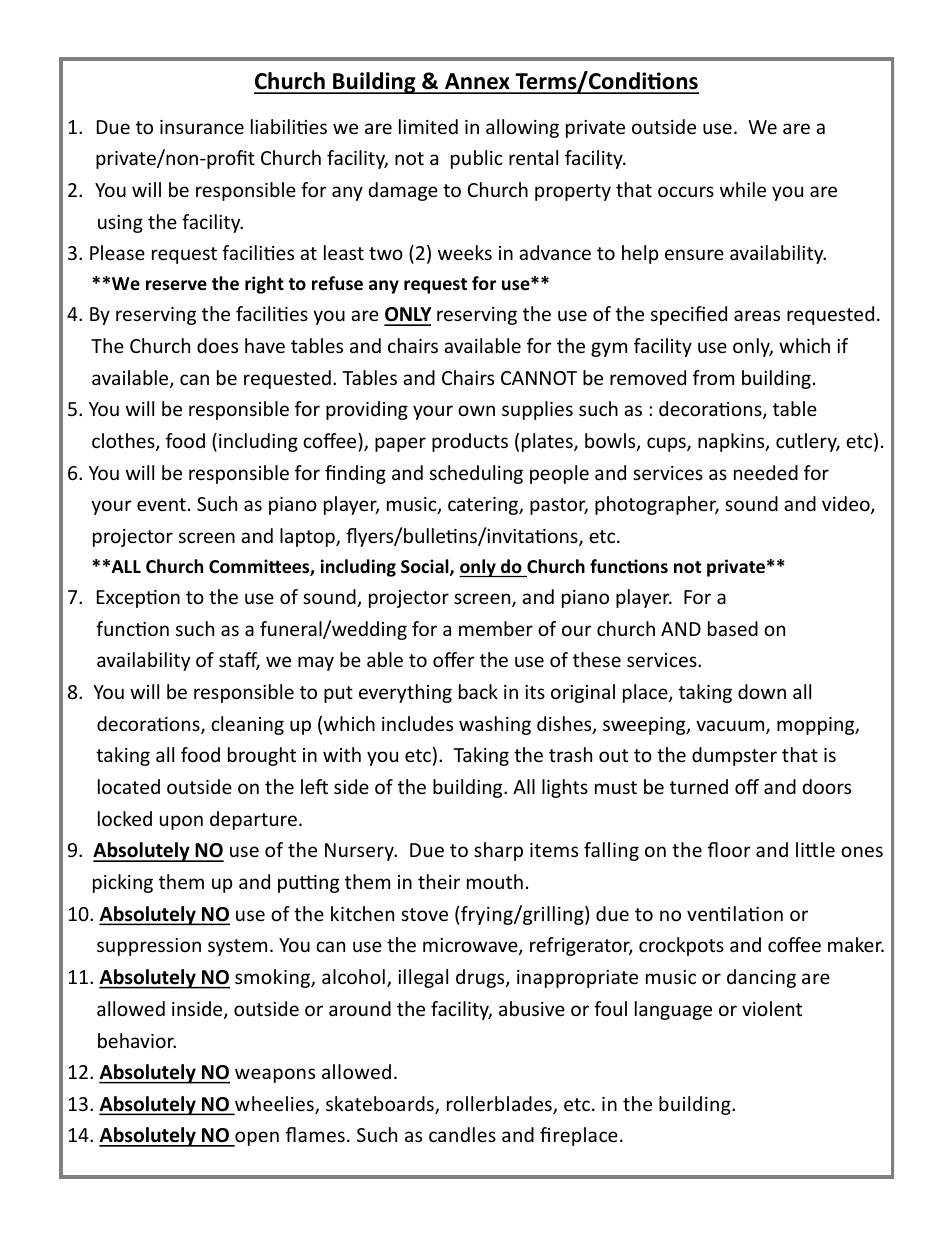  I want to click on based, so click(733, 628).
